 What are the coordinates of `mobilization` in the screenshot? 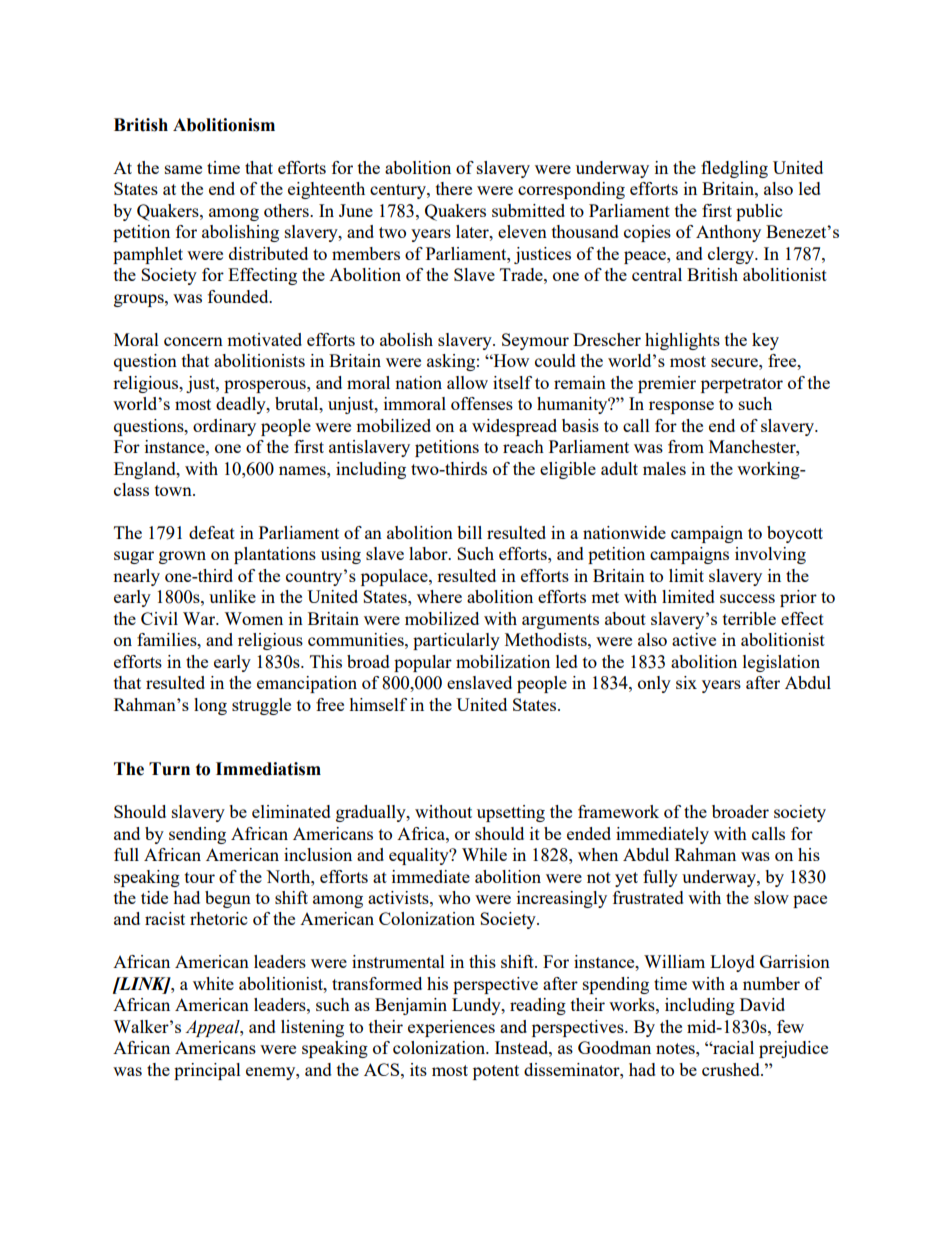 It's located at (503, 661).
